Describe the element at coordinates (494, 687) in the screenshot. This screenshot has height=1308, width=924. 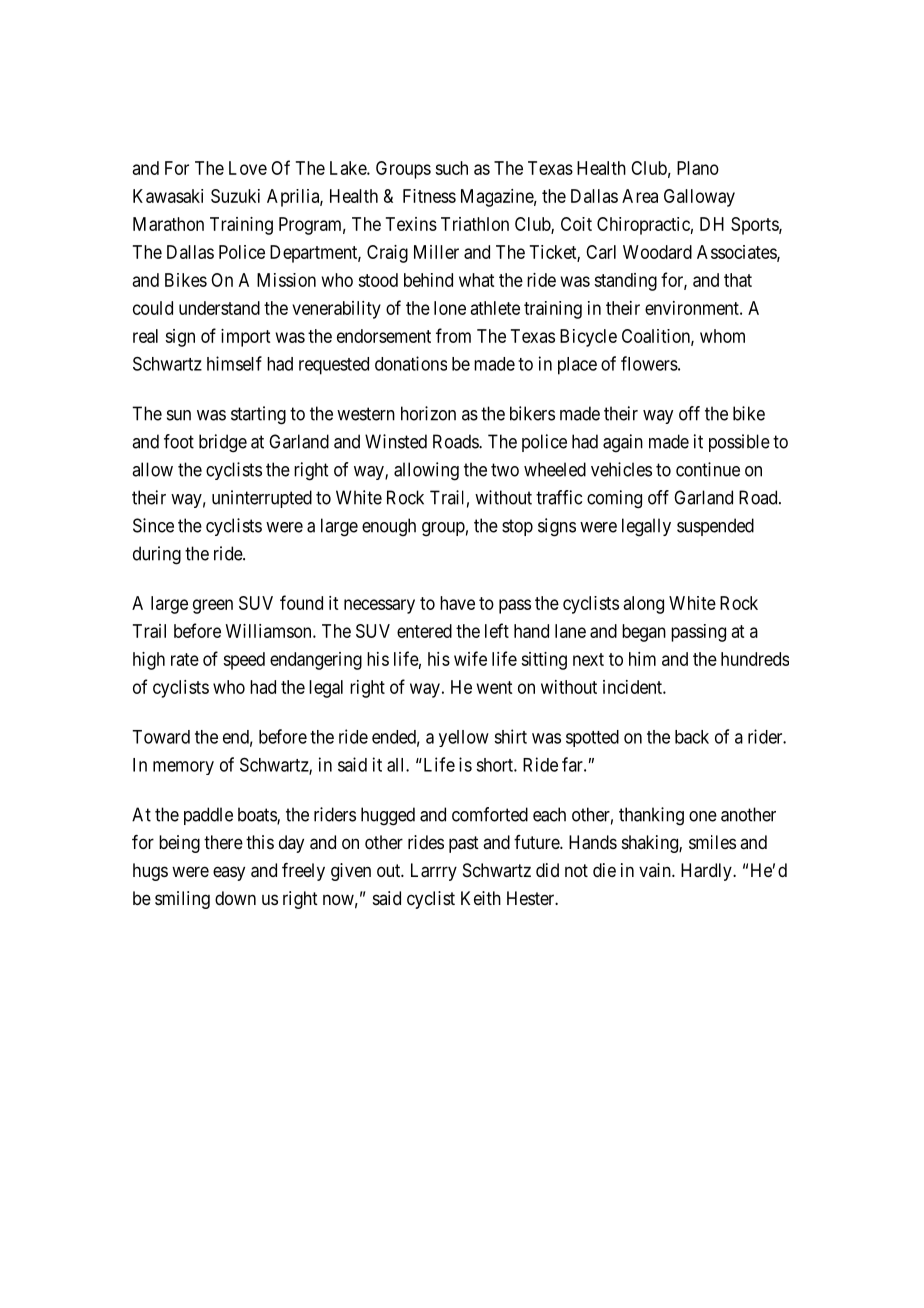
I see `went` at that location.
